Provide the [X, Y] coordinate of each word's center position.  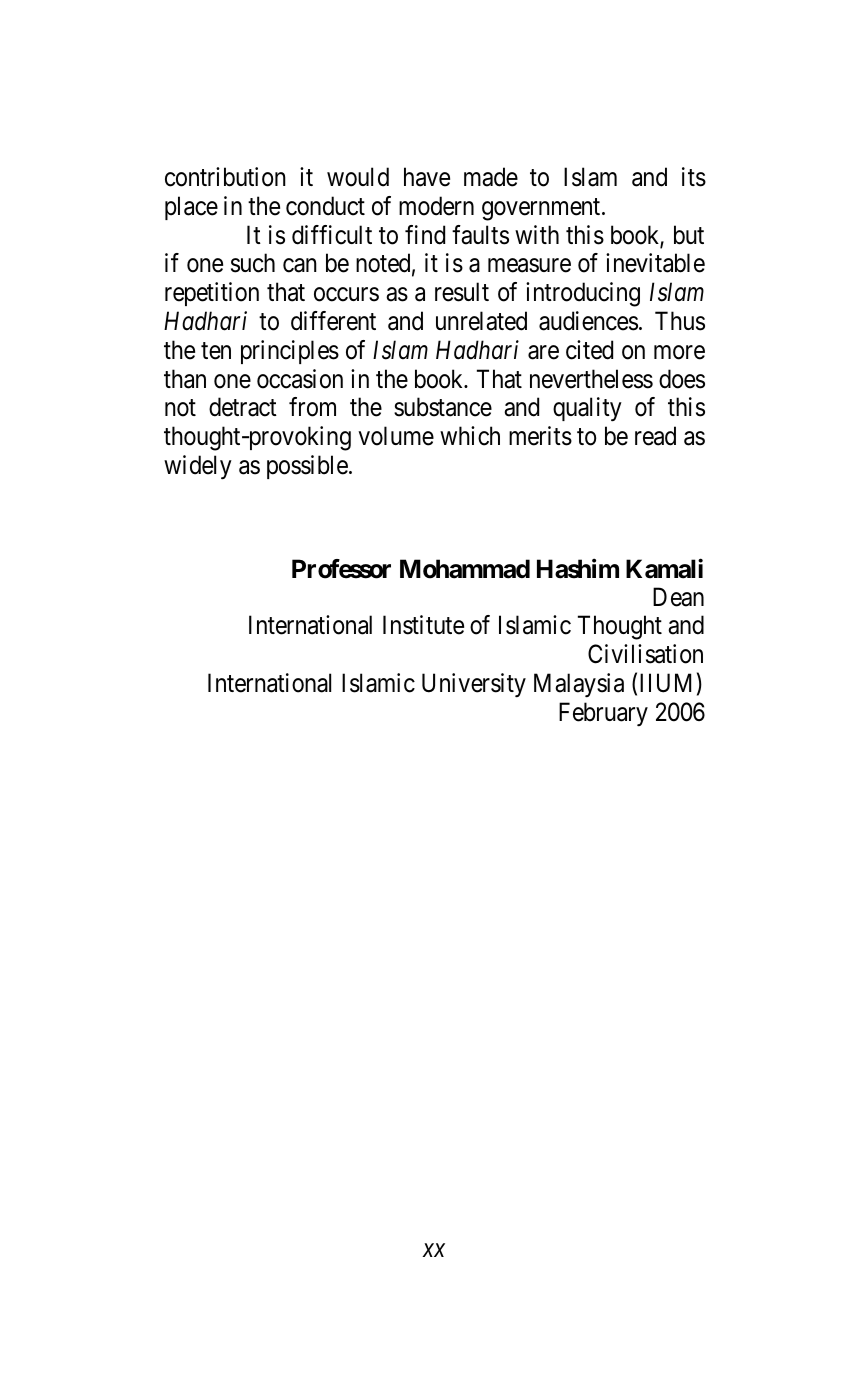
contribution [225, 177]
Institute [423, 625]
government [542, 209]
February [603, 714]
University [474, 685]
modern [436, 206]
